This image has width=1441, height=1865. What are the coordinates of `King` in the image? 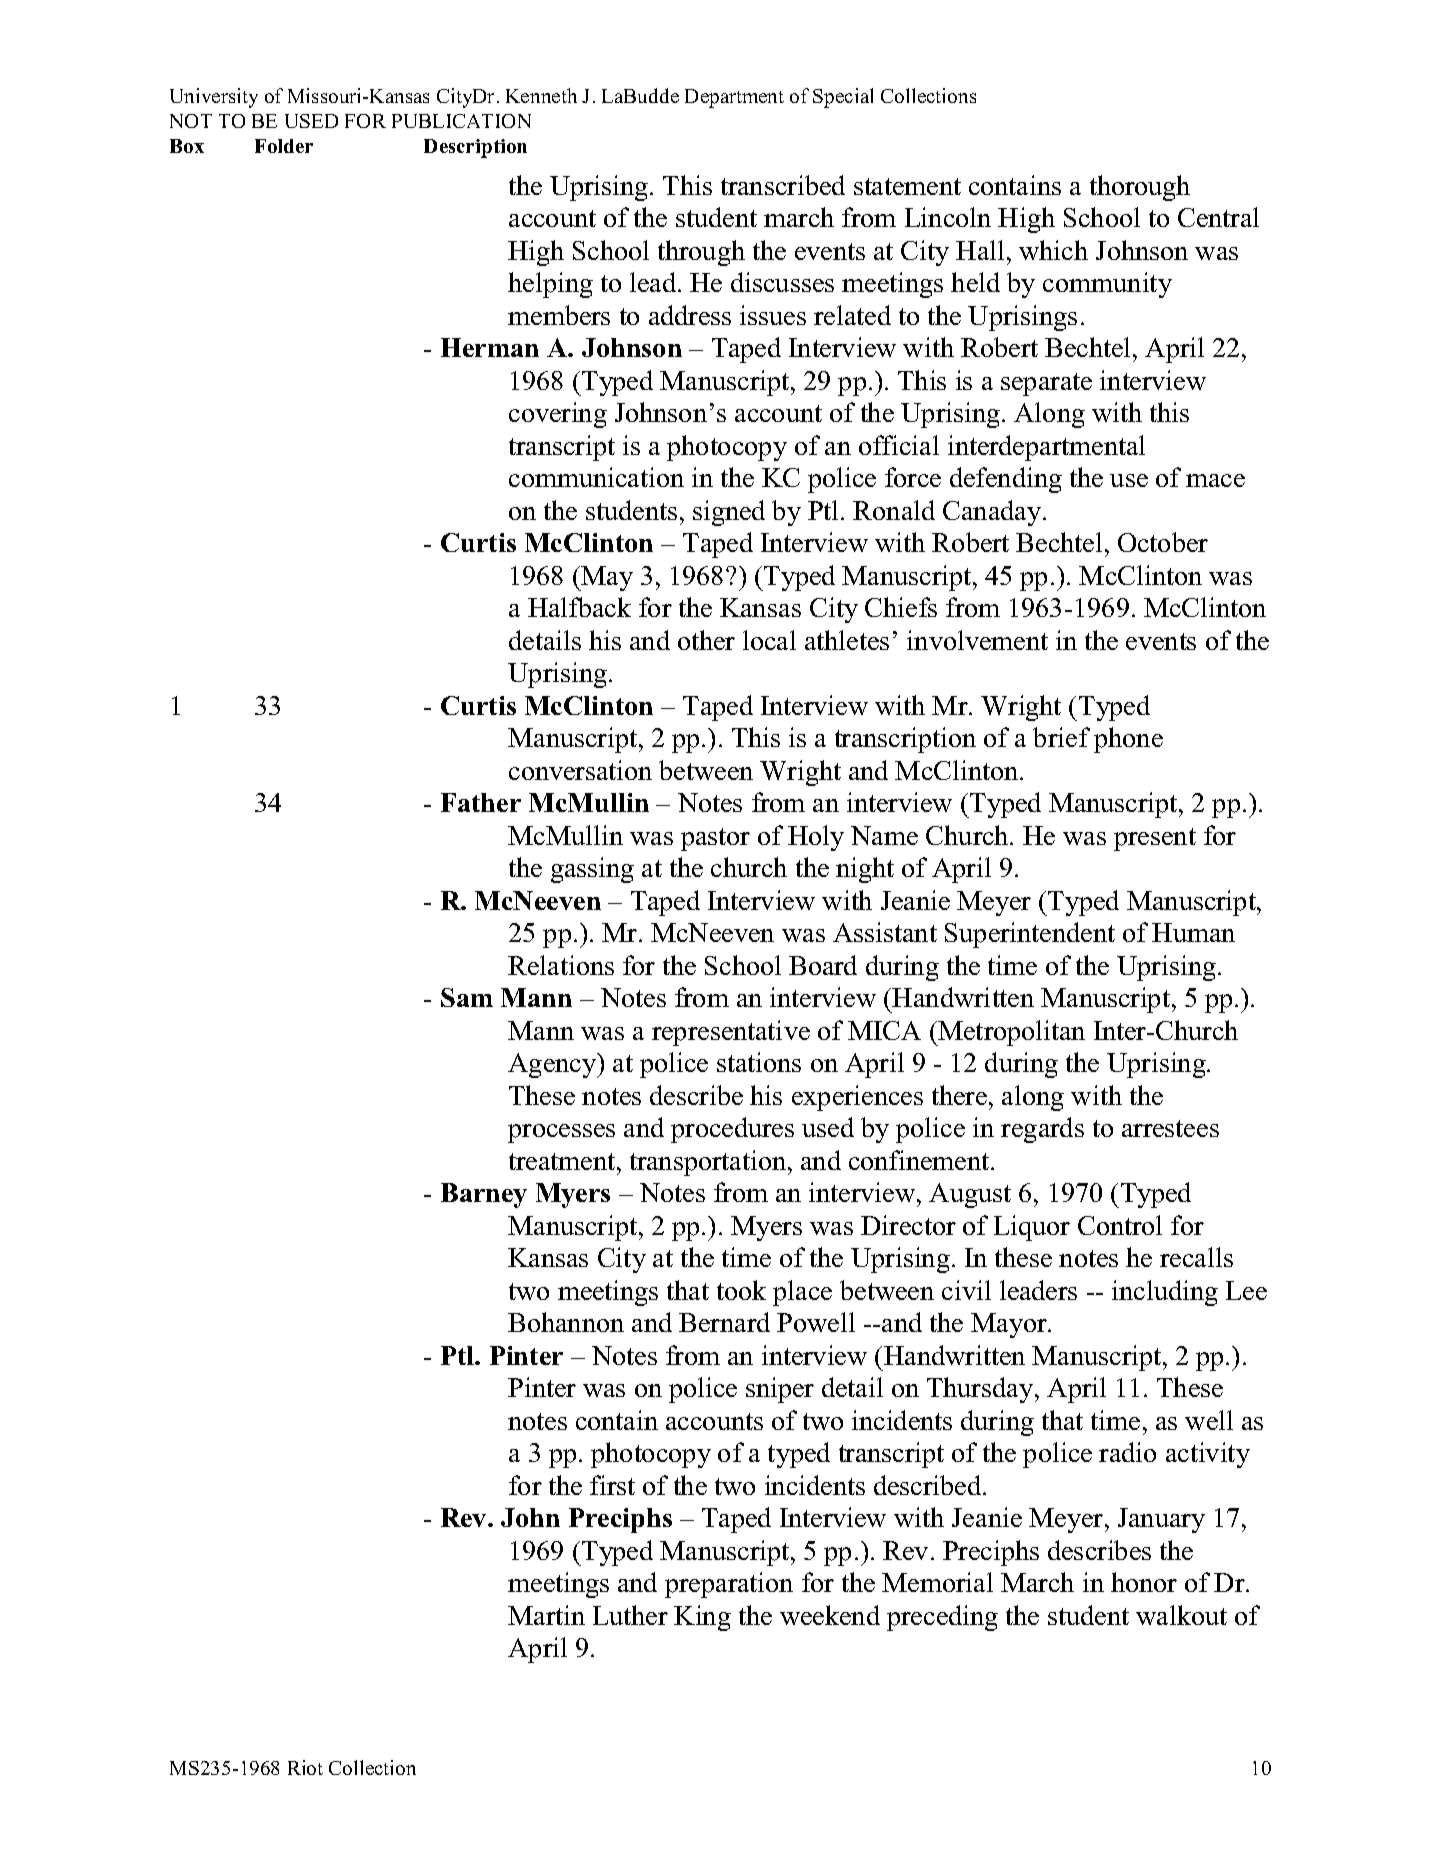 It's located at (702, 1618).
